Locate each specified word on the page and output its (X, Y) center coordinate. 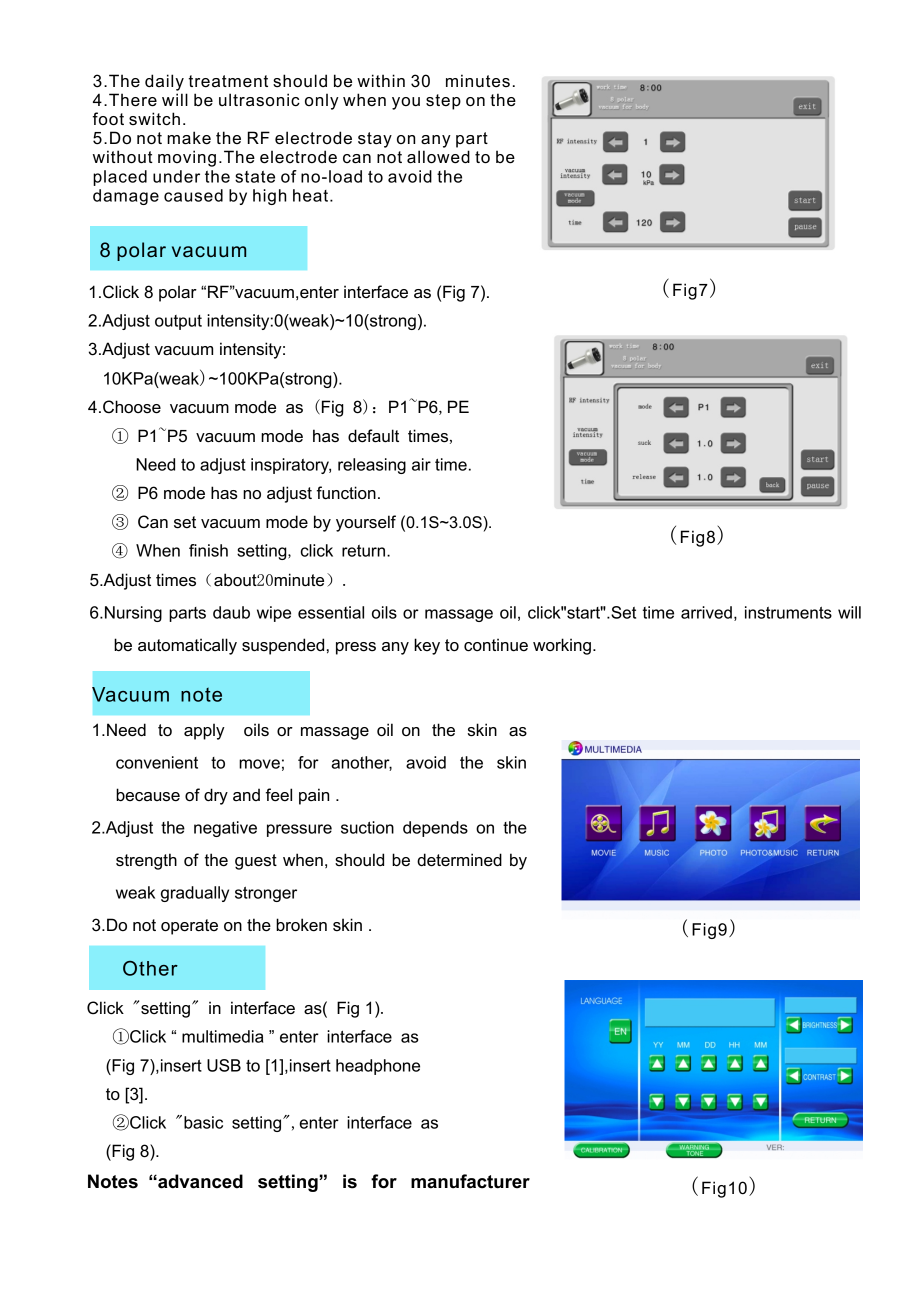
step (443, 102)
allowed (438, 157)
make (189, 138)
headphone (378, 1067)
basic (203, 1122)
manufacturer (470, 1181)
